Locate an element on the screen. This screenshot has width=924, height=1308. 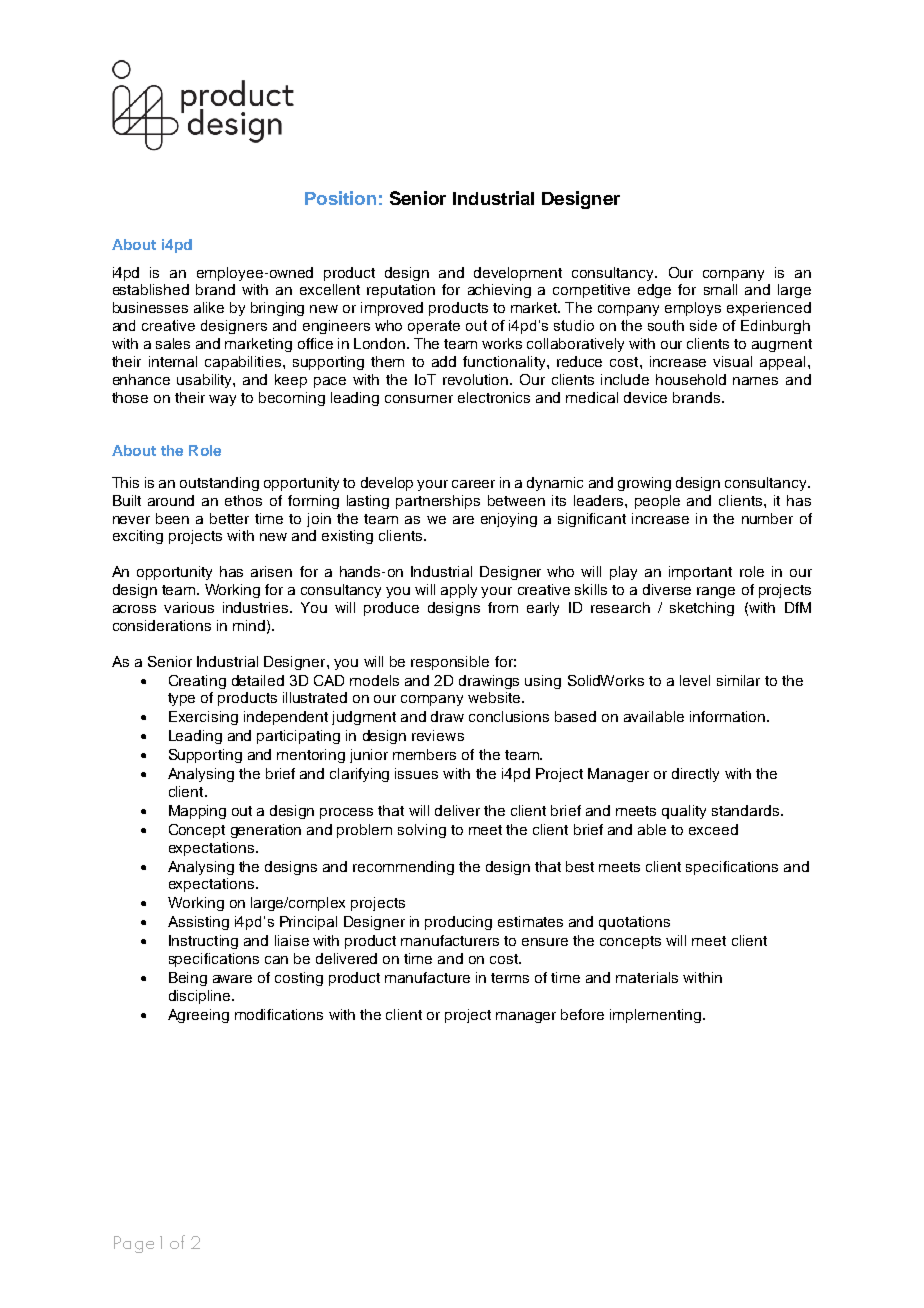
producing is located at coordinates (458, 923).
